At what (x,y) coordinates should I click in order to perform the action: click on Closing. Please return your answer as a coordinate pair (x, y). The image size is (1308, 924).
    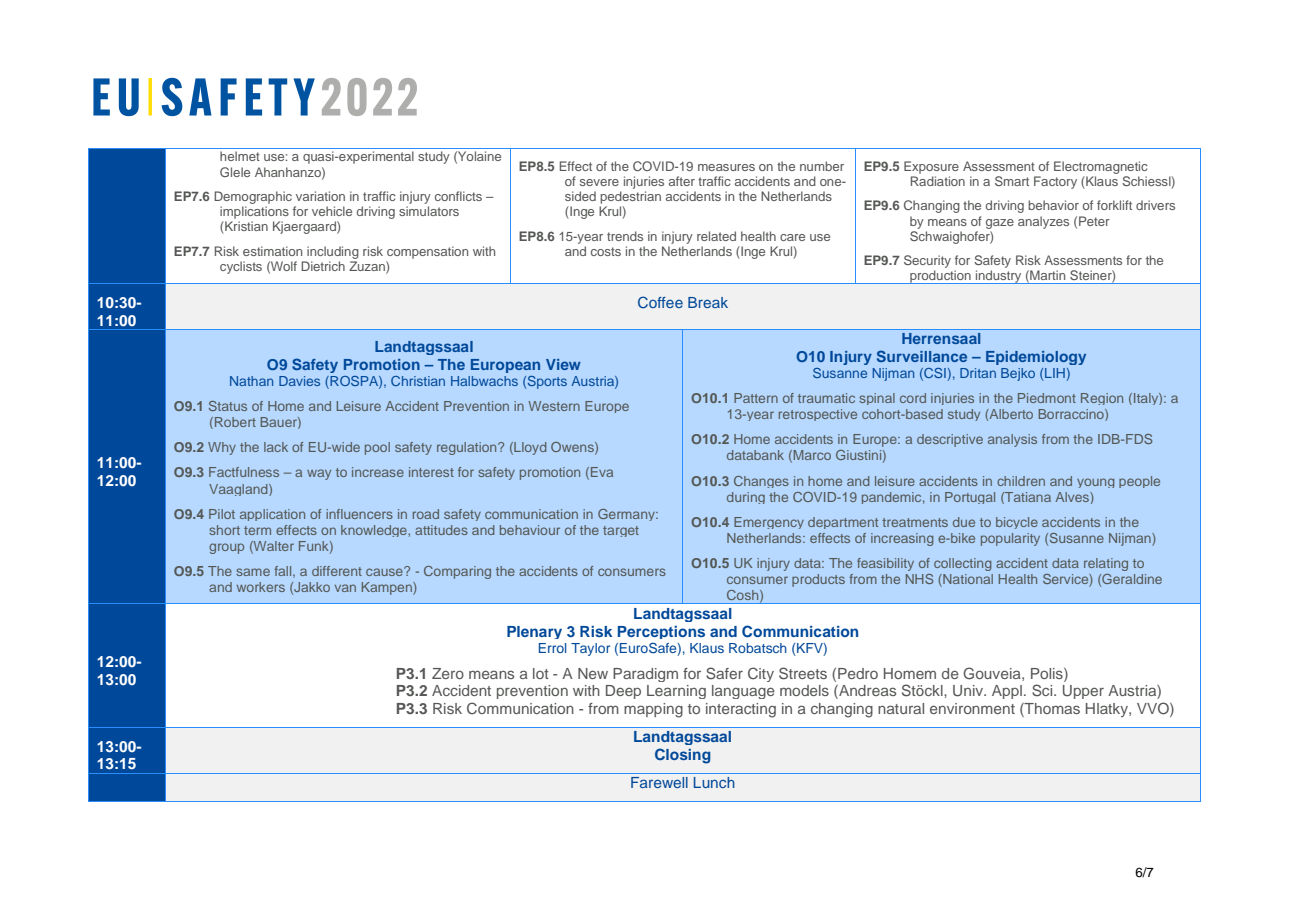
    Looking at the image, I should click on (683, 756).
